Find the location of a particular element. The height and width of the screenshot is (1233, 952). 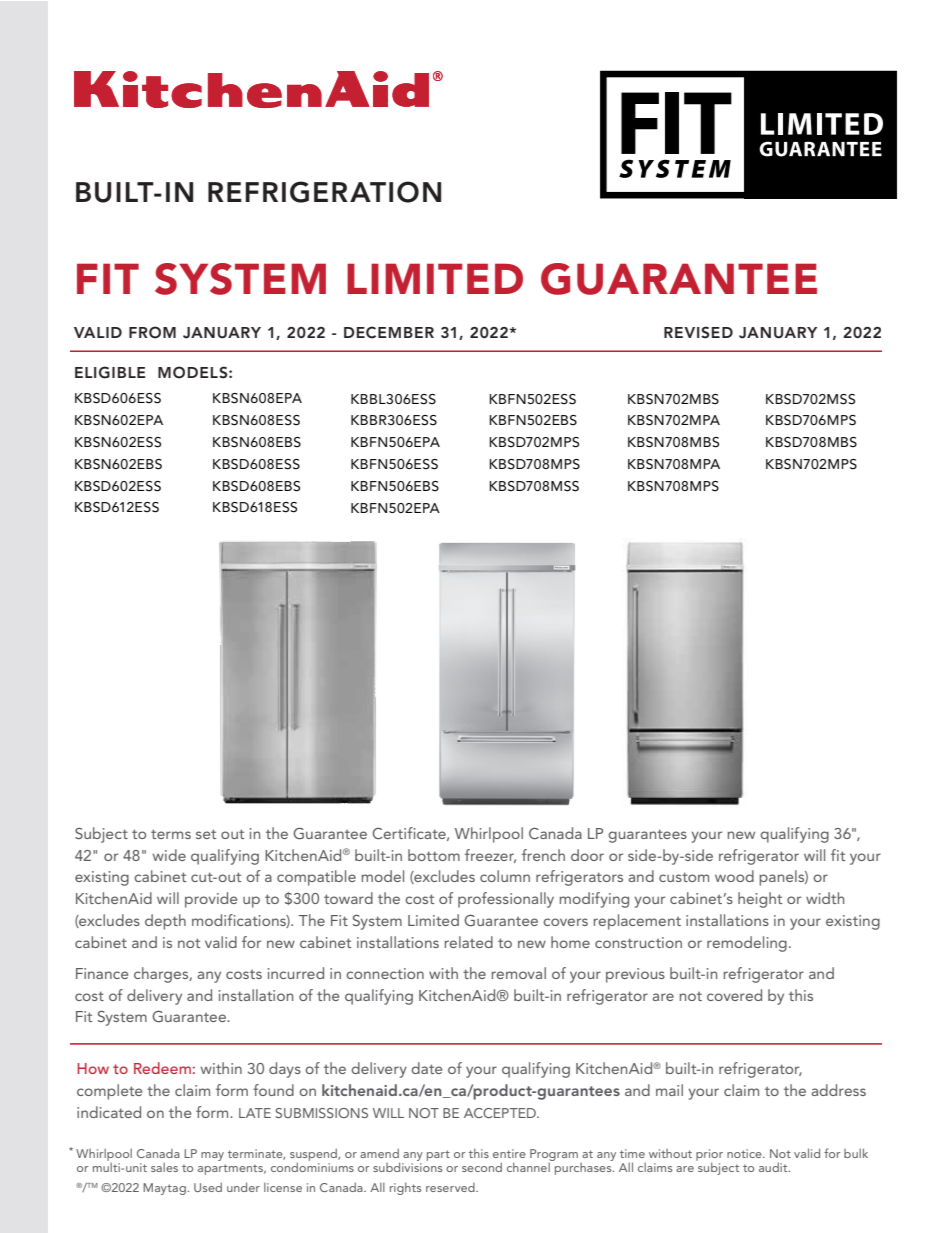

ELIGIBLE is located at coordinates (110, 372).
